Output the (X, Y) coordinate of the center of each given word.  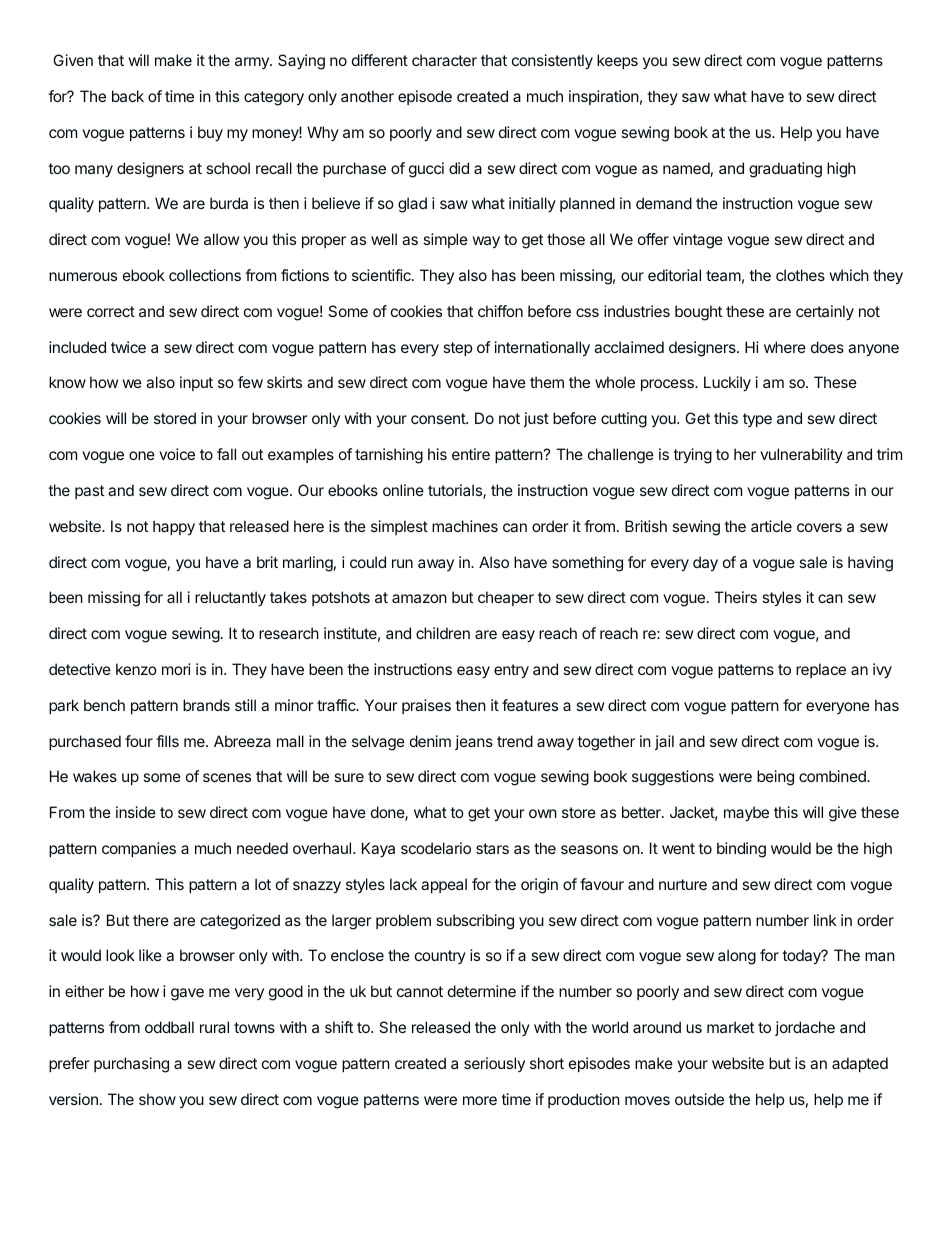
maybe (746, 813)
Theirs (735, 597)
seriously (494, 1064)
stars (492, 848)
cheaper (506, 598)
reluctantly (230, 598)
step (457, 349)
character (444, 60)
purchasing (131, 1065)
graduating (785, 170)
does (827, 347)
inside (136, 812)
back (128, 96)
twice (128, 347)
